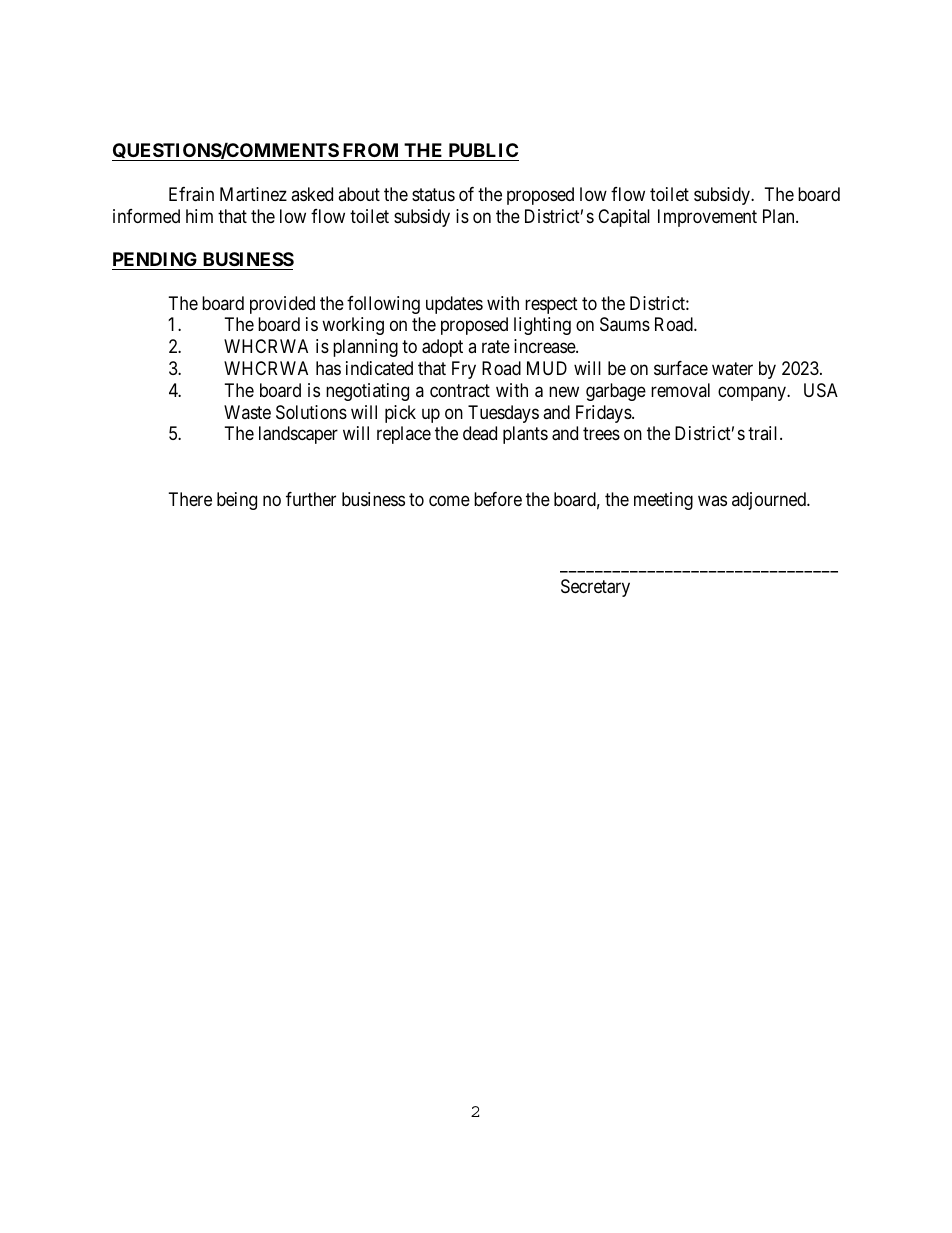 The height and width of the document is (1233, 952). Describe the element at coordinates (237, 501) in the document. I see `being` at that location.
